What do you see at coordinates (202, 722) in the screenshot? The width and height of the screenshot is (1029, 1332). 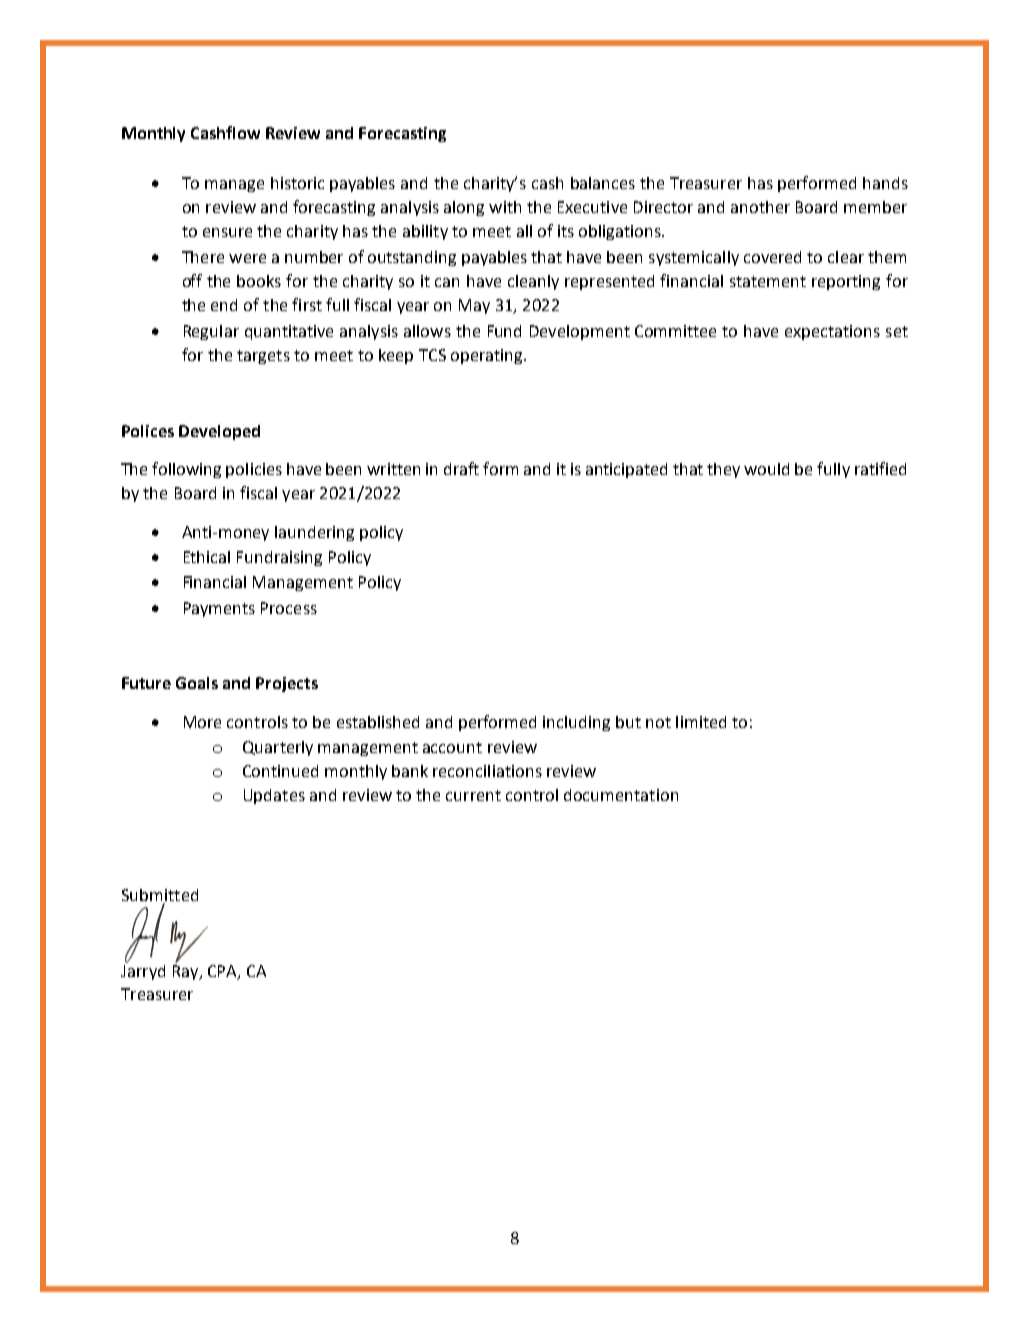 I see `More` at bounding box center [202, 722].
